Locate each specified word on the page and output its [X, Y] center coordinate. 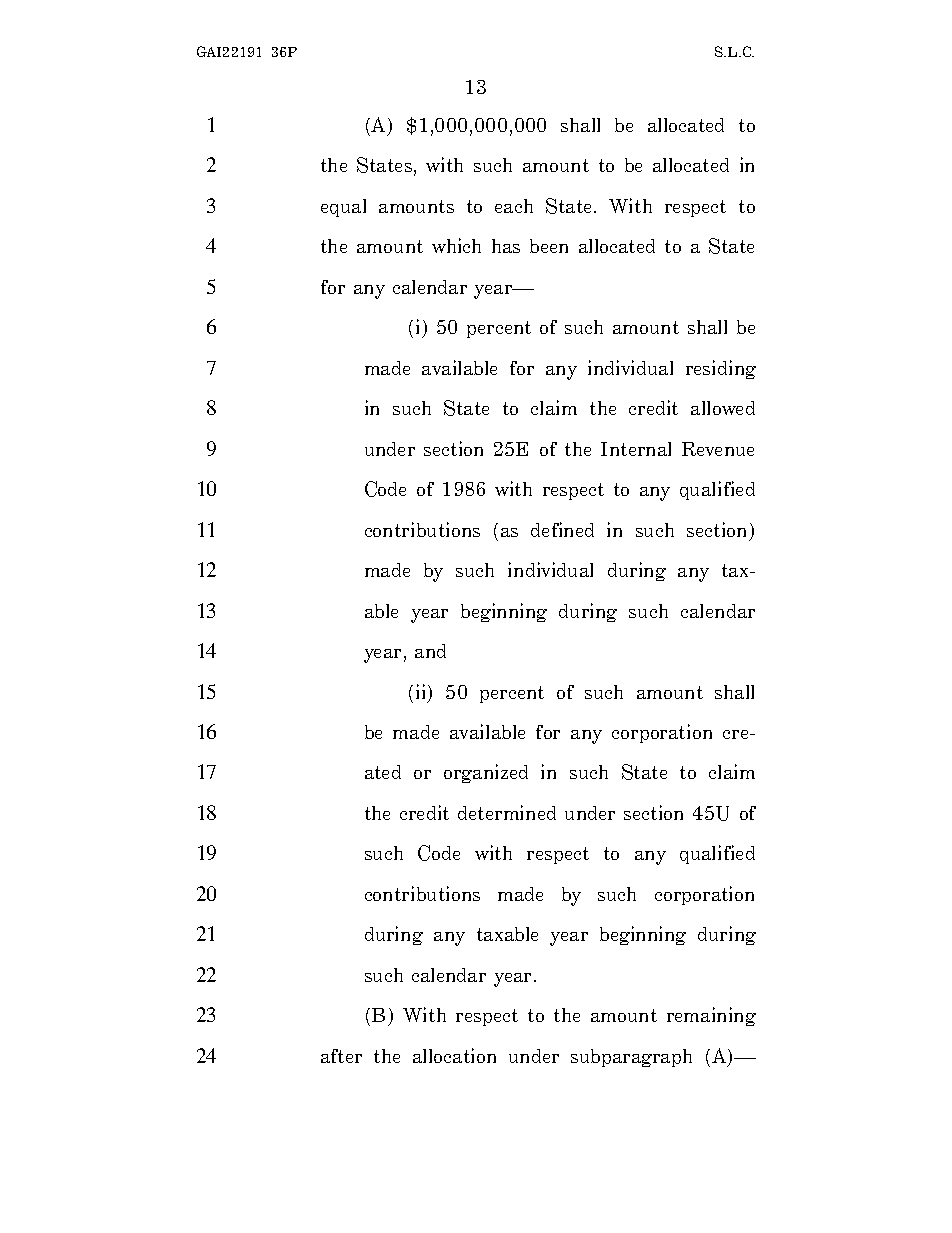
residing [721, 369]
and [430, 651]
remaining [711, 1016]
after [341, 1056]
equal [343, 208]
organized [486, 773]
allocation [454, 1055]
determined [507, 812]
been [549, 246]
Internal [636, 449]
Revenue [718, 449]
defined [562, 529]
